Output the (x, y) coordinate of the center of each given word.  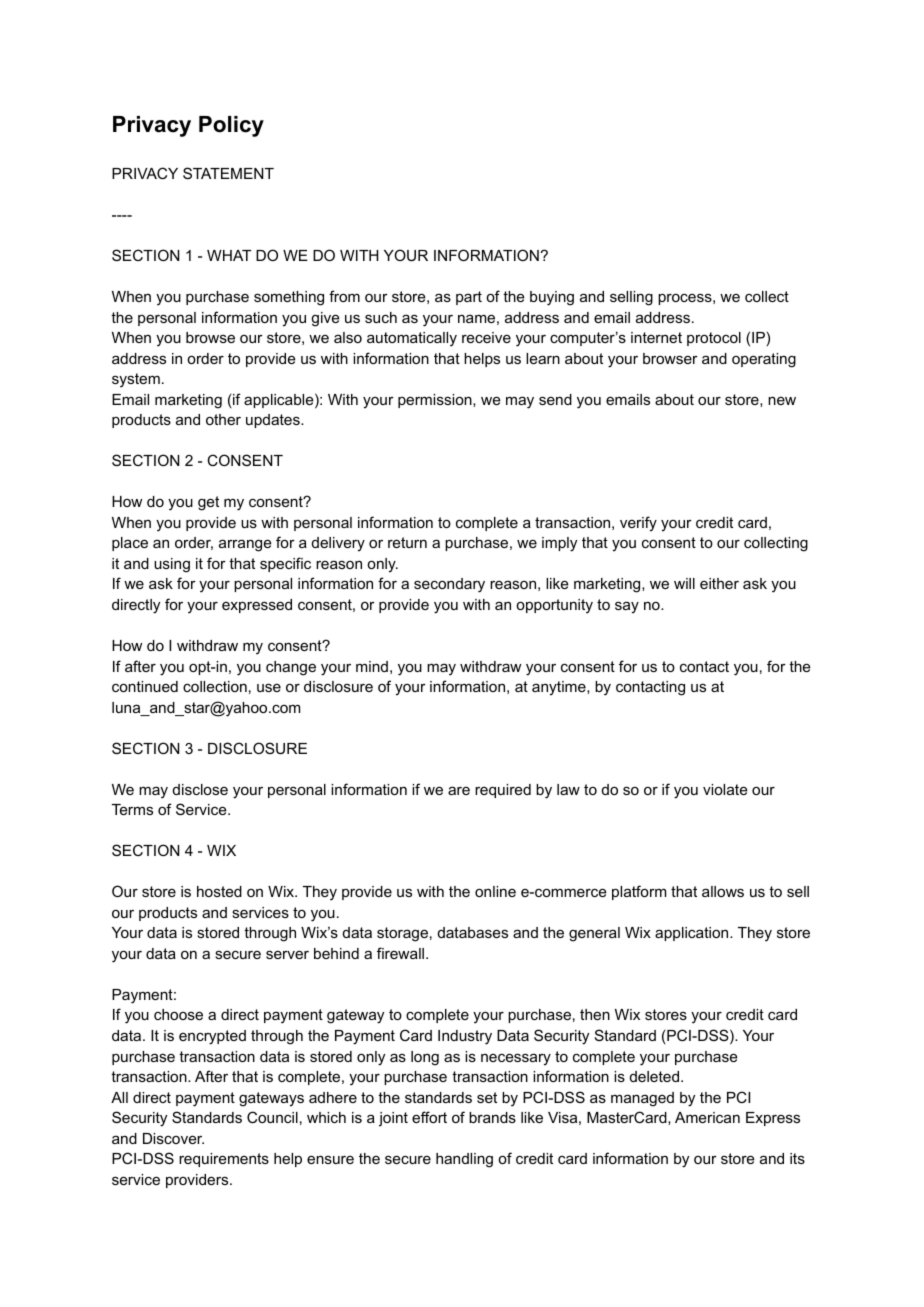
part (469, 298)
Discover (173, 1138)
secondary (449, 585)
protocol (714, 339)
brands (492, 1117)
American (707, 1117)
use (269, 687)
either (719, 583)
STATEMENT (228, 173)
